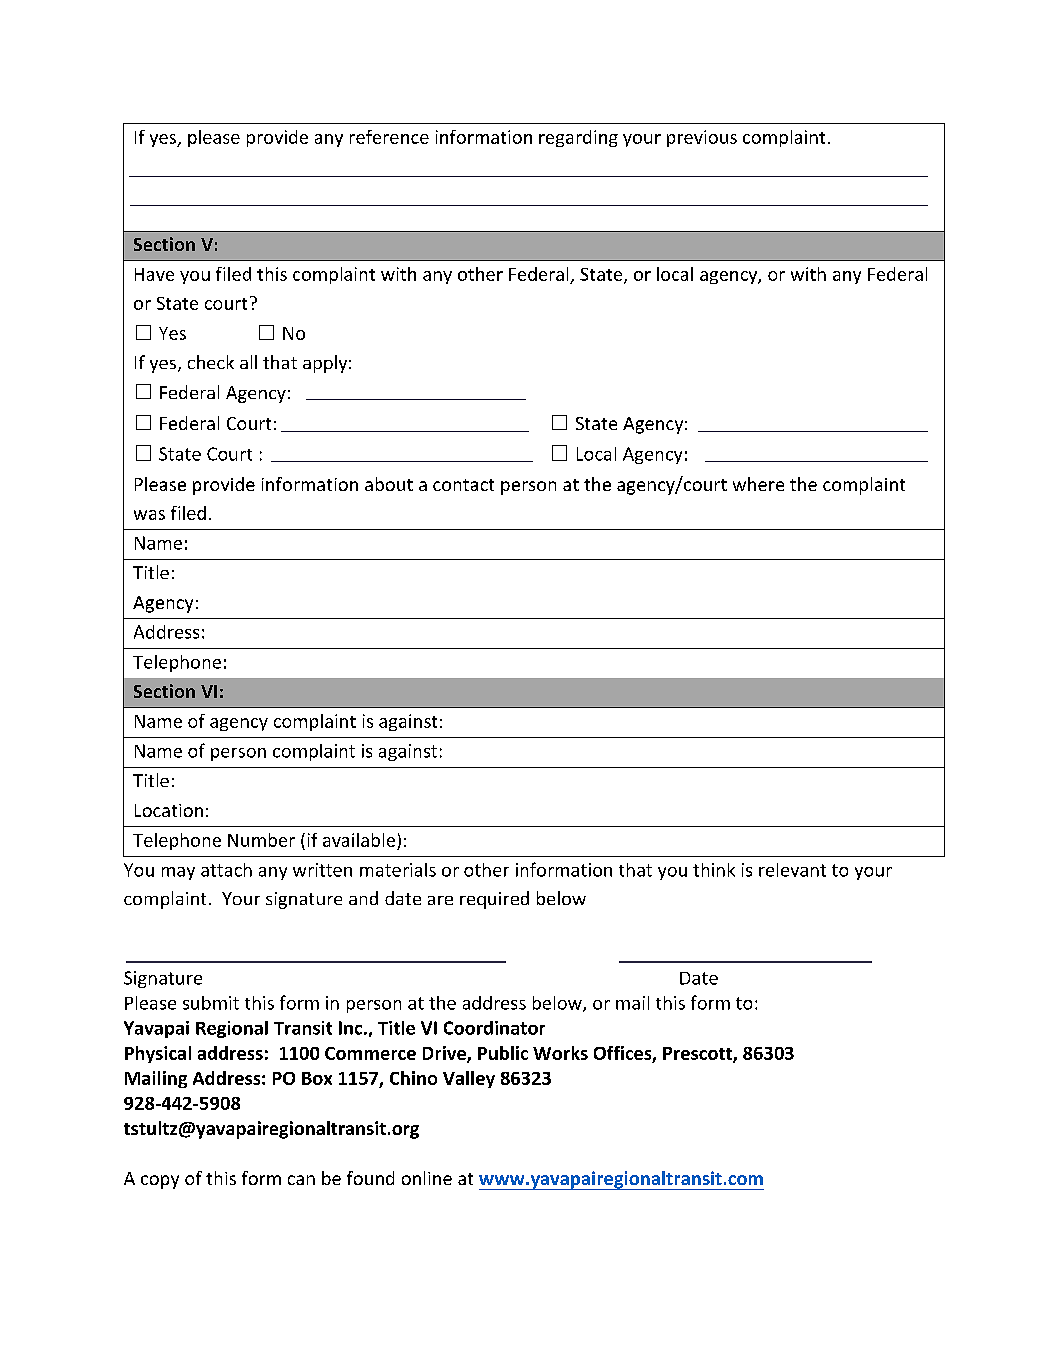 Image resolution: width=1049 pixels, height=1357 pixels. Describe the element at coordinates (702, 138) in the document. I see `previous` at that location.
